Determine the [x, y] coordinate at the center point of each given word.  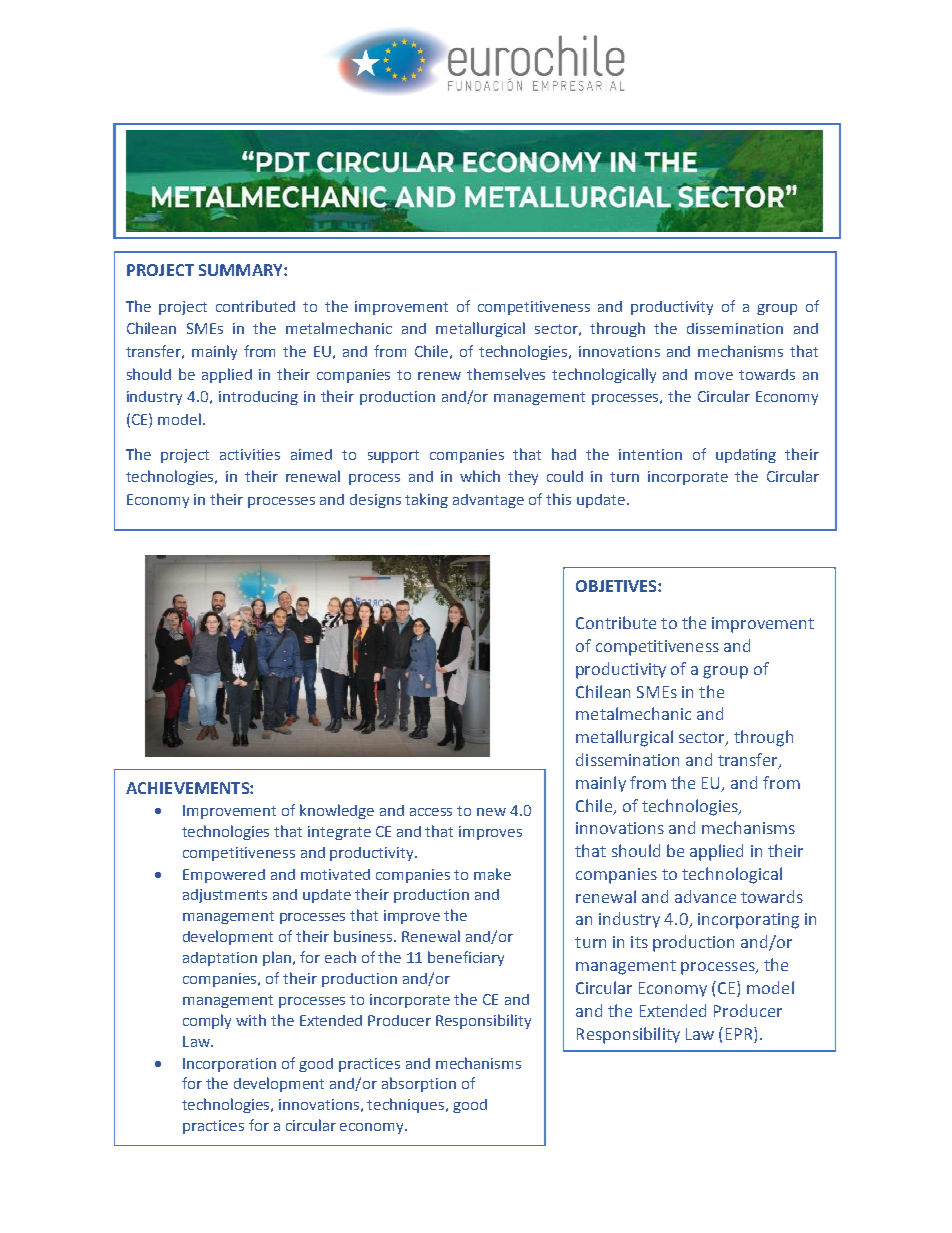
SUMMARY [242, 270]
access [431, 812]
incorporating [748, 921]
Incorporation [229, 1065]
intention [650, 454]
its [639, 942]
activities [250, 454]
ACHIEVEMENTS [188, 788]
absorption [419, 1084]
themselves [506, 374]
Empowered [224, 876]
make [492, 874]
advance [705, 896]
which [480, 476]
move [714, 376]
